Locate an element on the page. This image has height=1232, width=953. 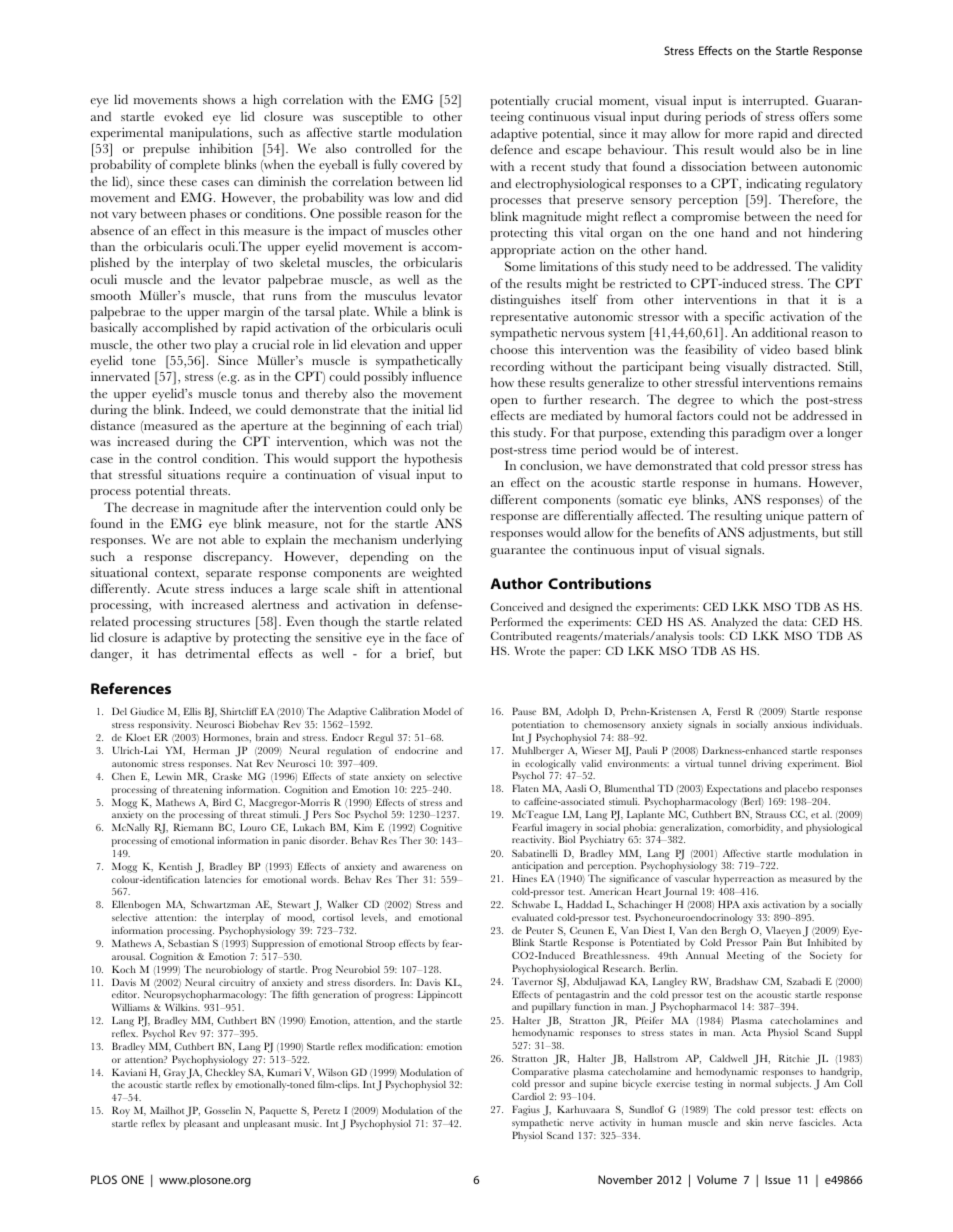
Indeed is located at coordinates (209, 410).
